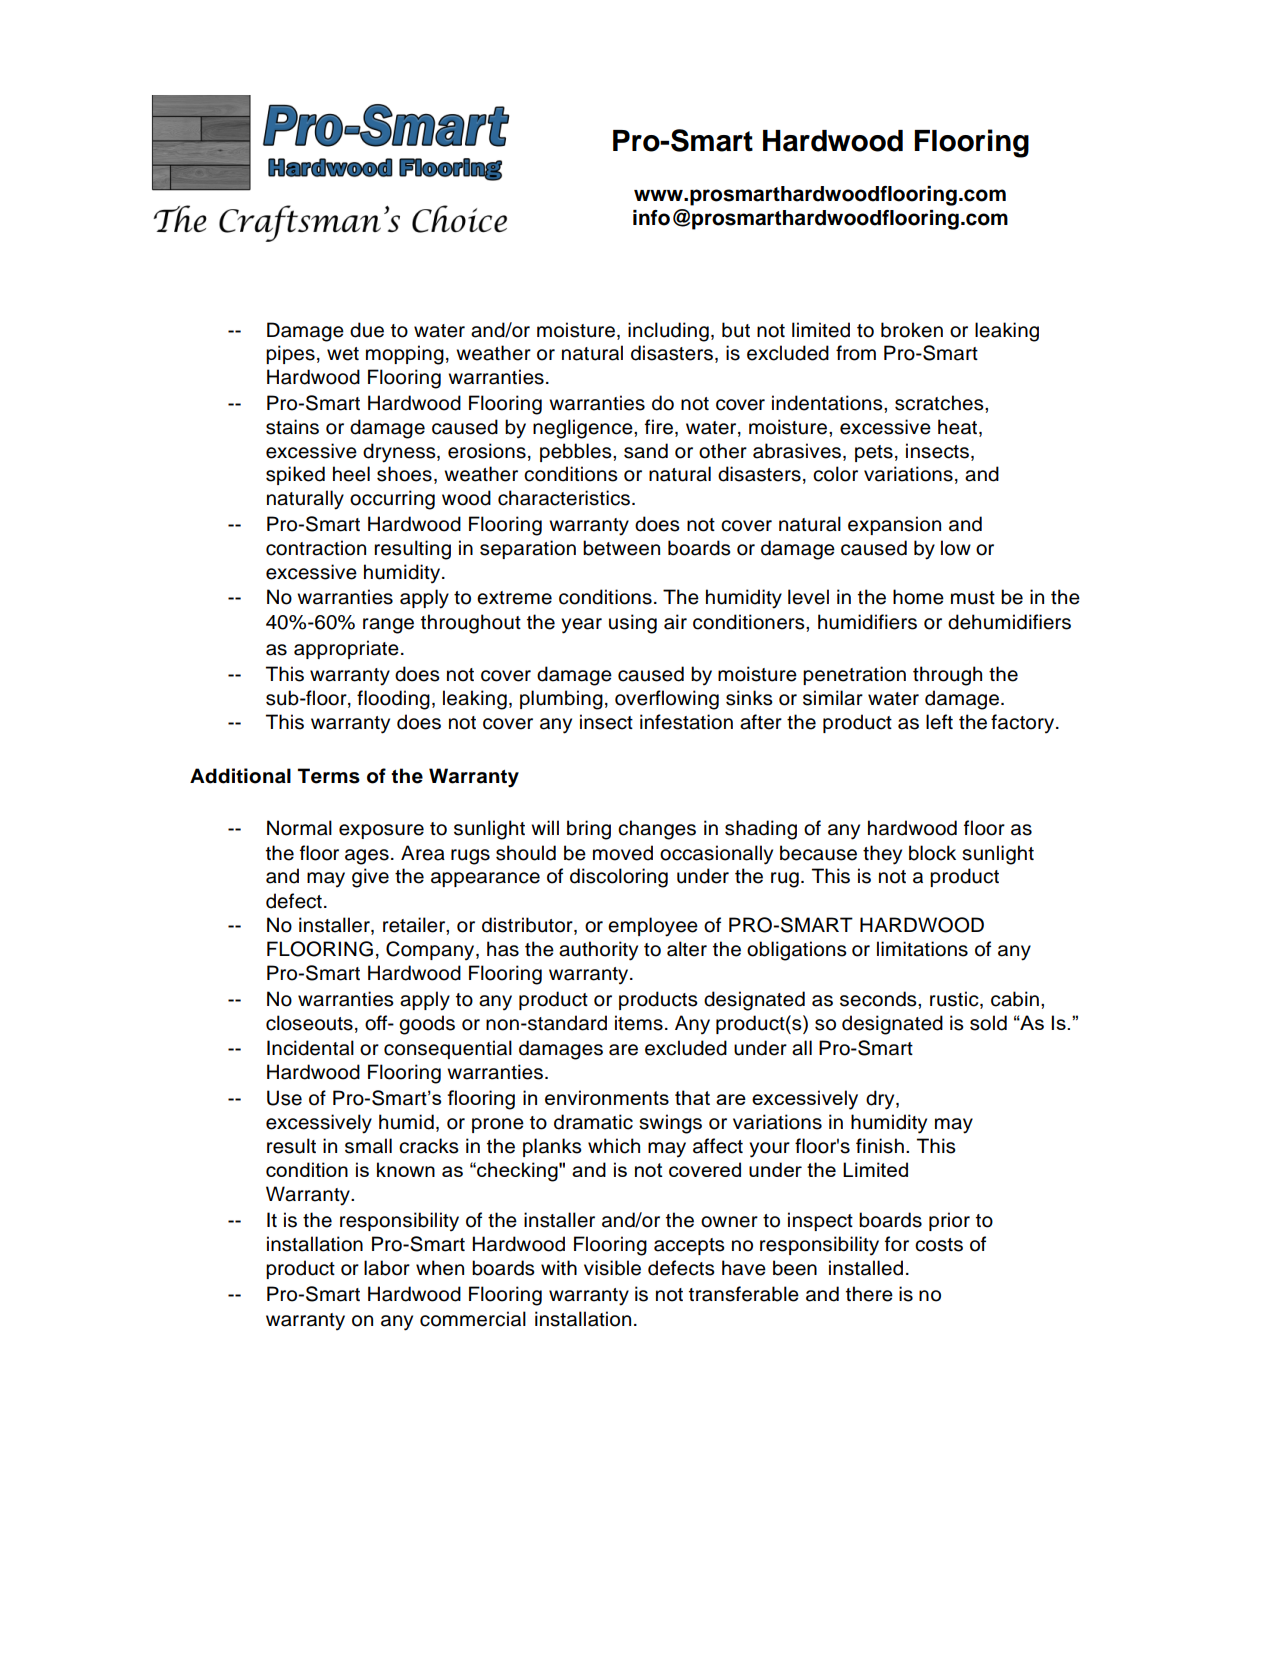 The image size is (1283, 1660). Describe the element at coordinates (988, 1023) in the screenshot. I see `sold` at that location.
